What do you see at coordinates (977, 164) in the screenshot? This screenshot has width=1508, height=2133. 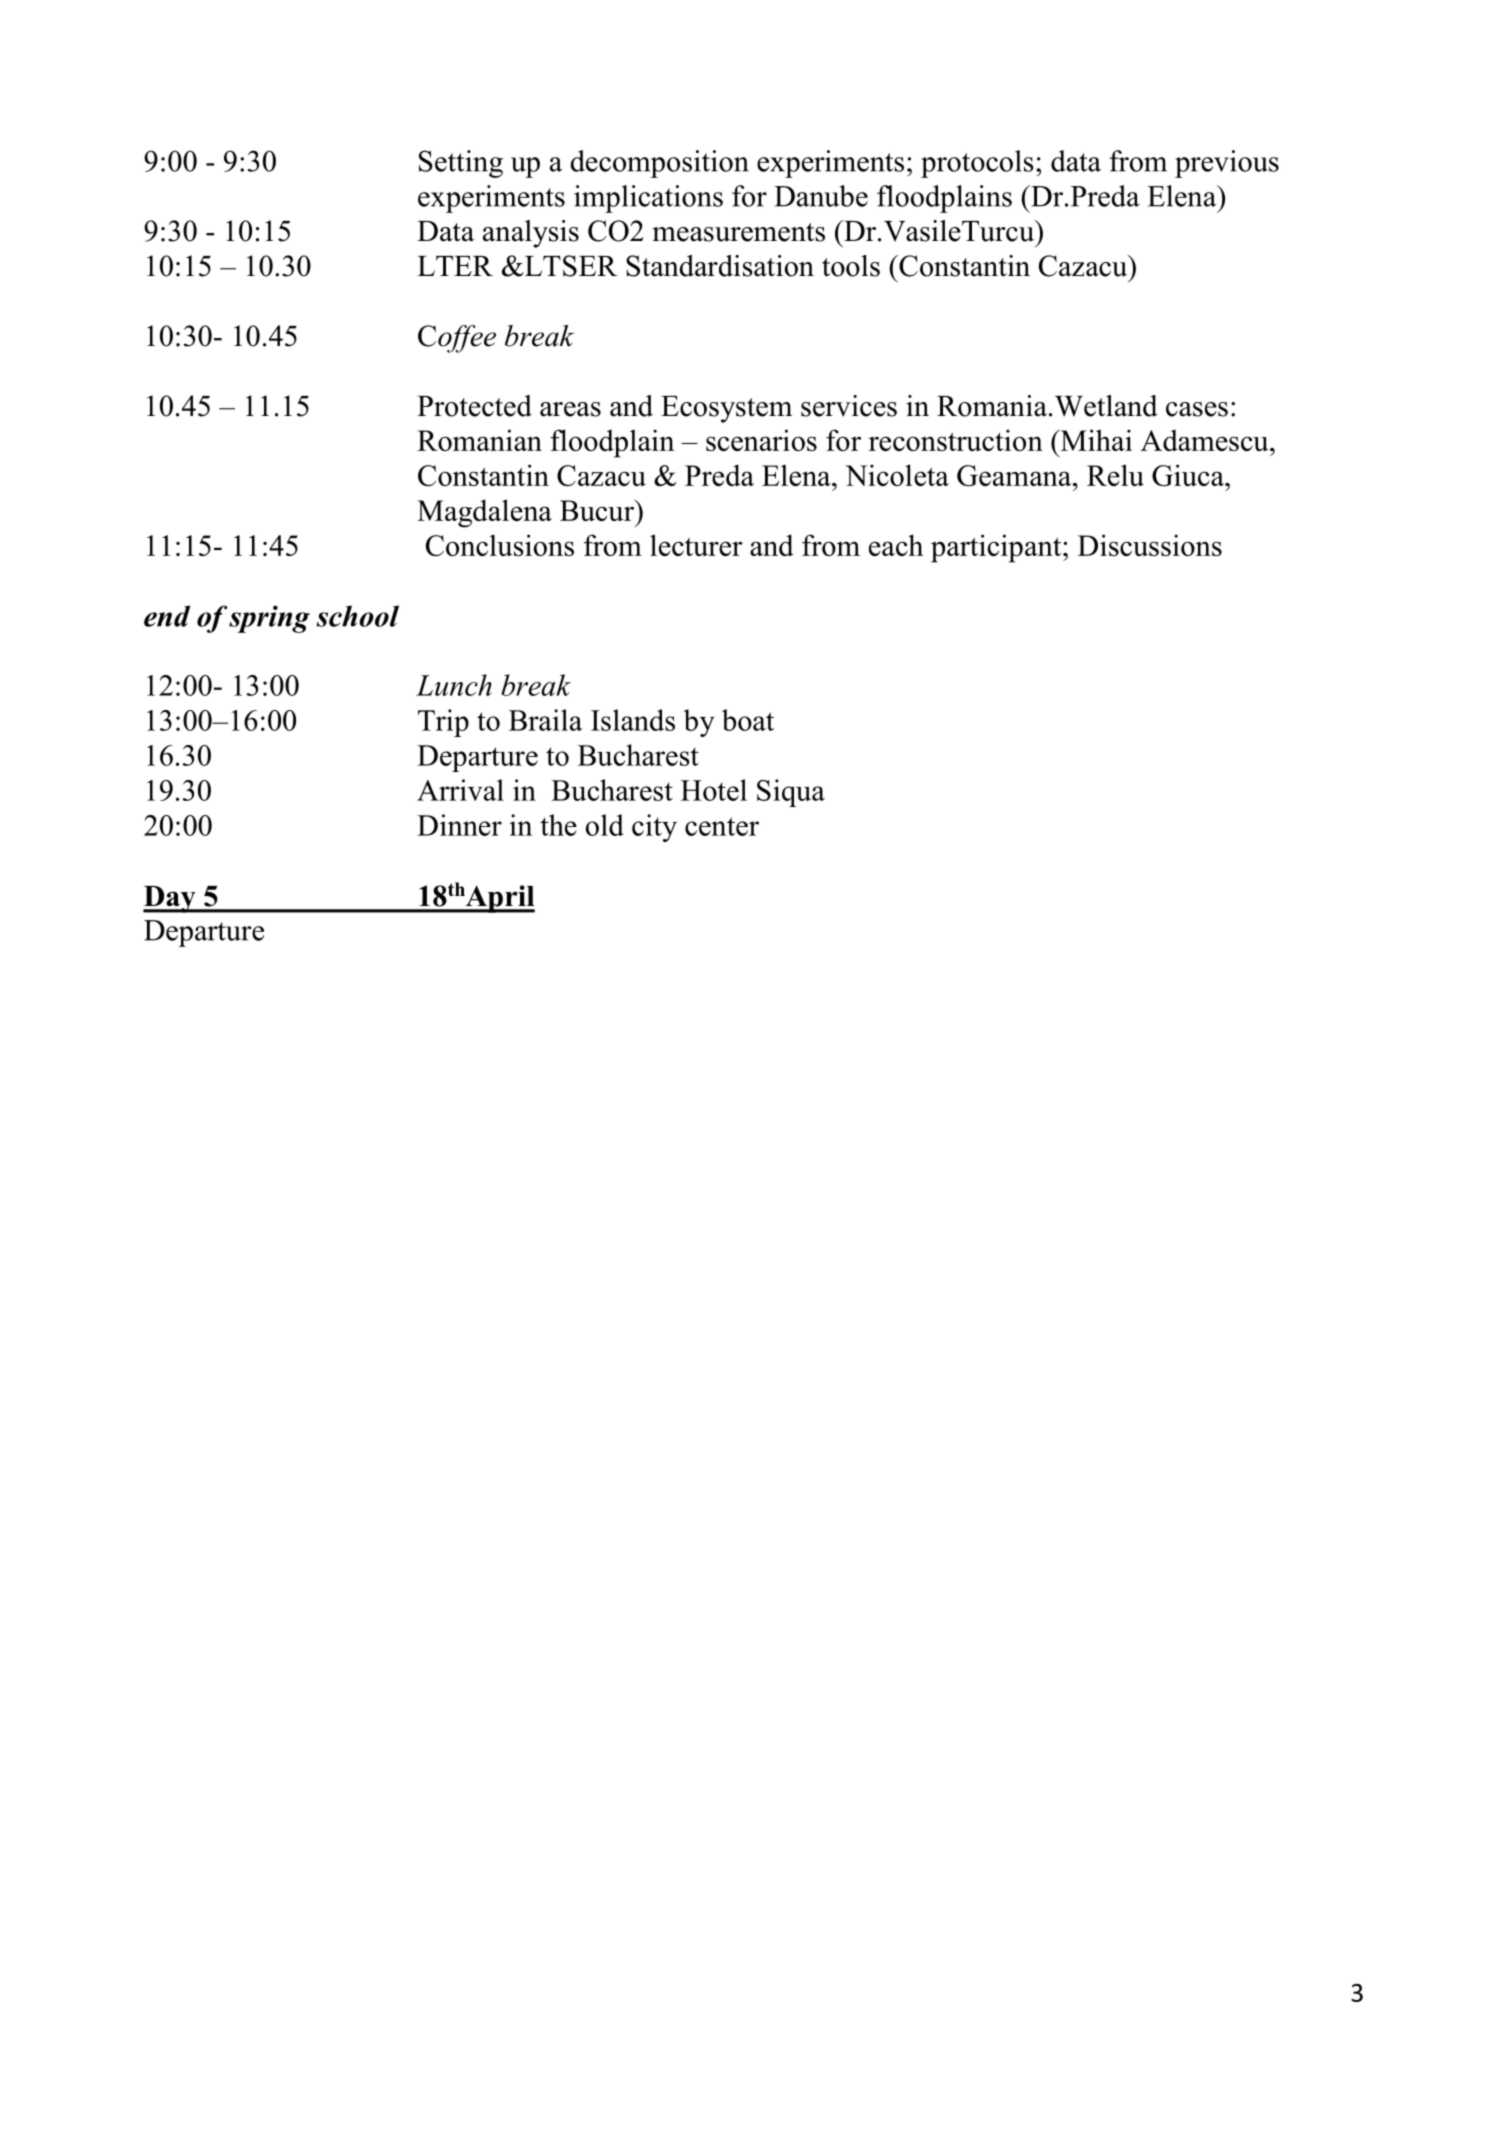 I see `protocols` at bounding box center [977, 164].
